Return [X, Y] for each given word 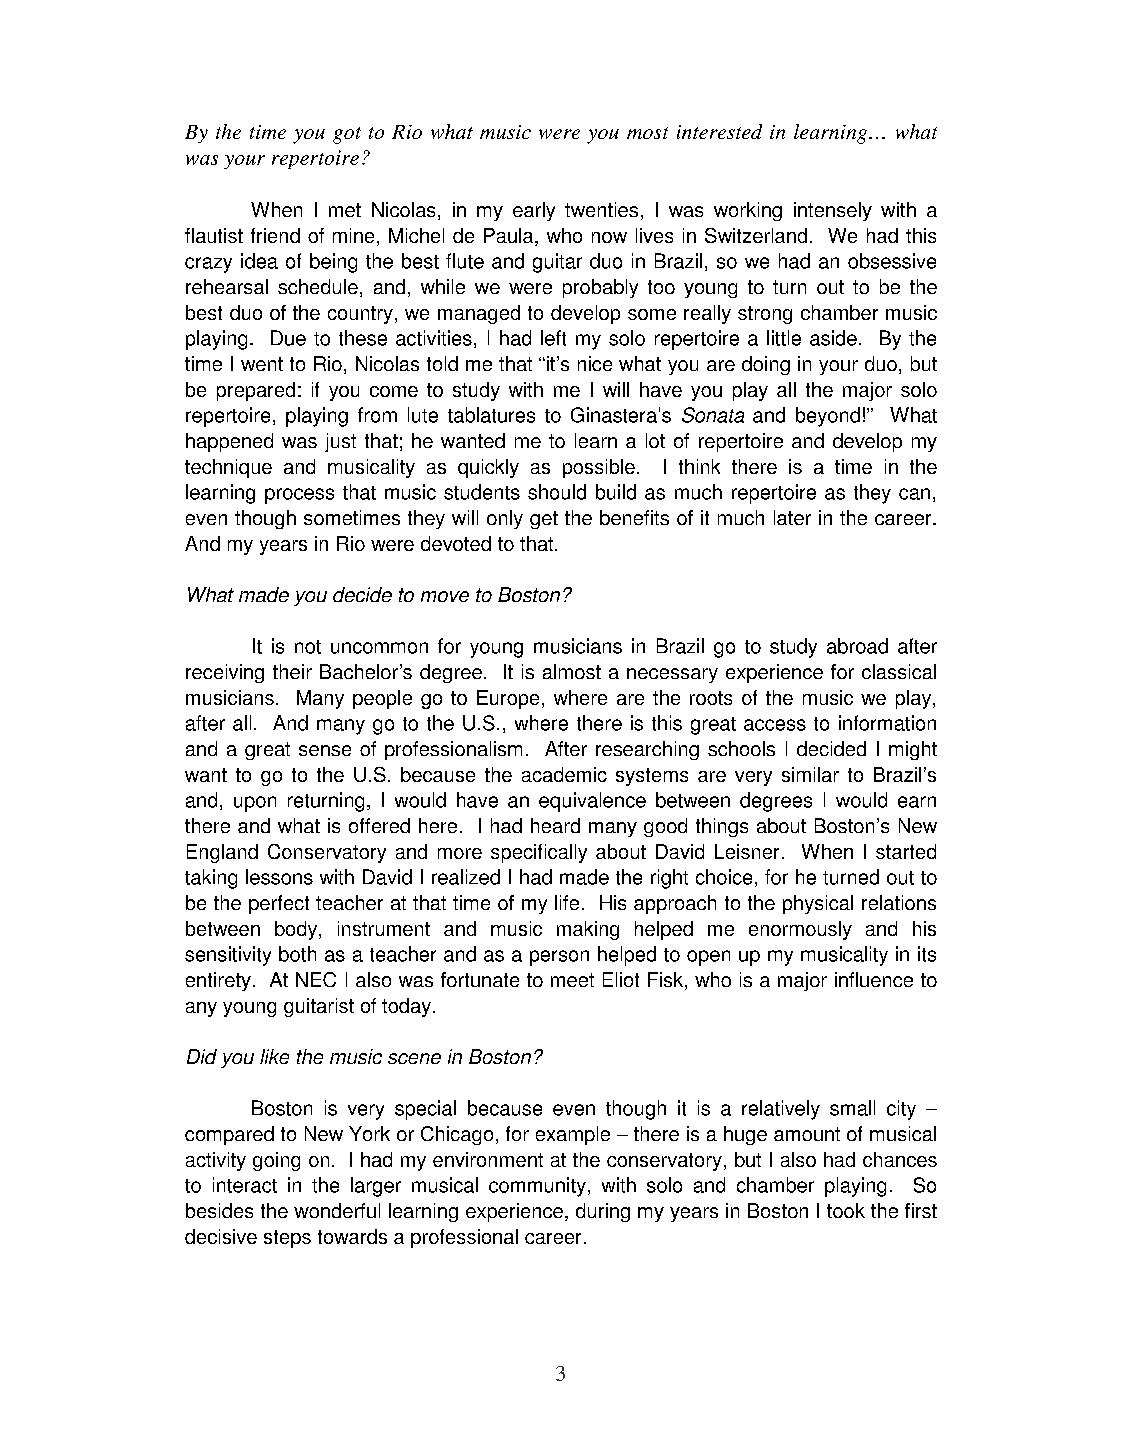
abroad [857, 646]
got [347, 135]
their [292, 671]
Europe [508, 699]
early [534, 211]
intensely [833, 211]
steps [287, 1239]
